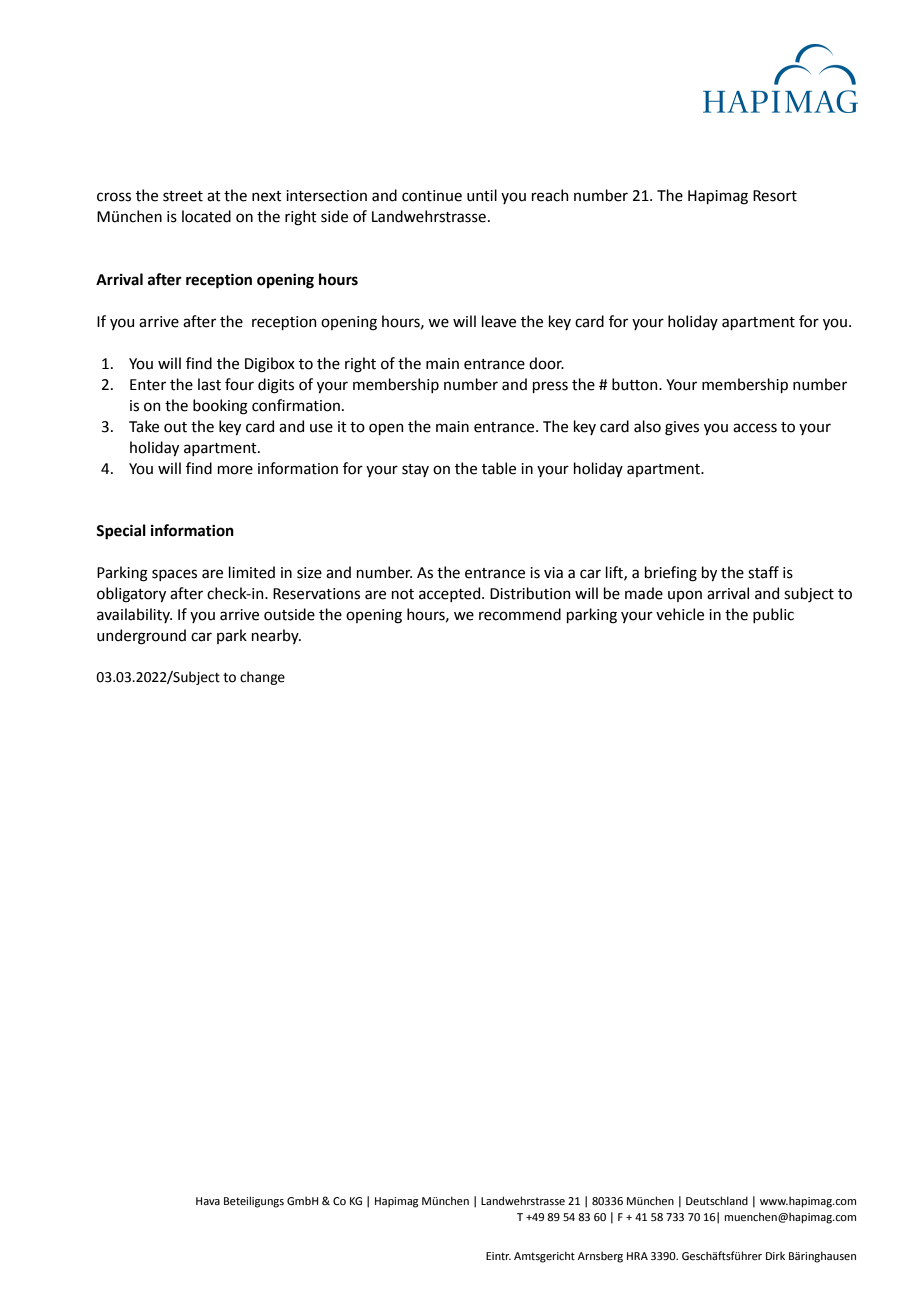  What do you see at coordinates (775, 196) in the document?
I see `Resort` at bounding box center [775, 196].
